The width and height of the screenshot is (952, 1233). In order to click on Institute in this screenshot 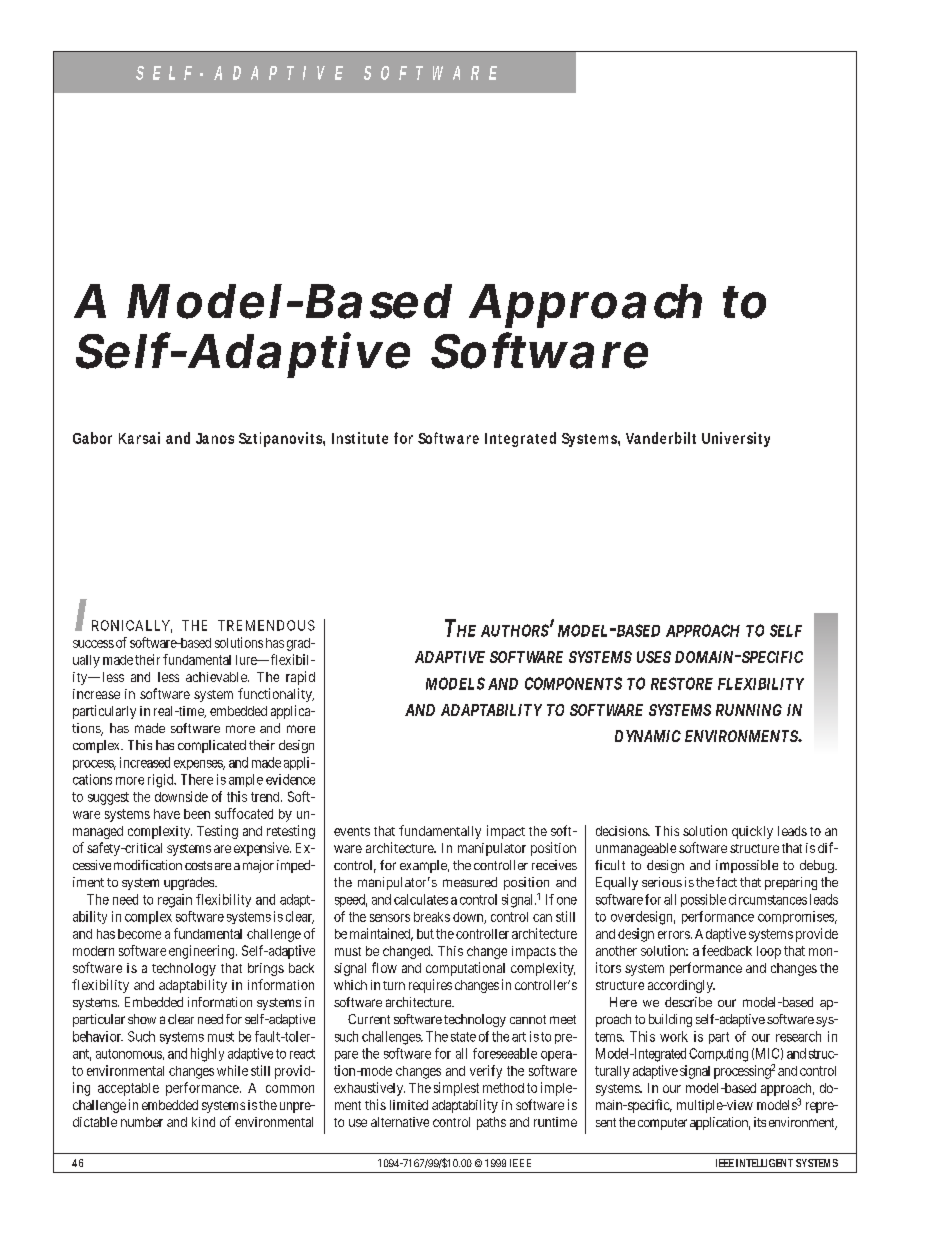, I will do `click(360, 438)`.
